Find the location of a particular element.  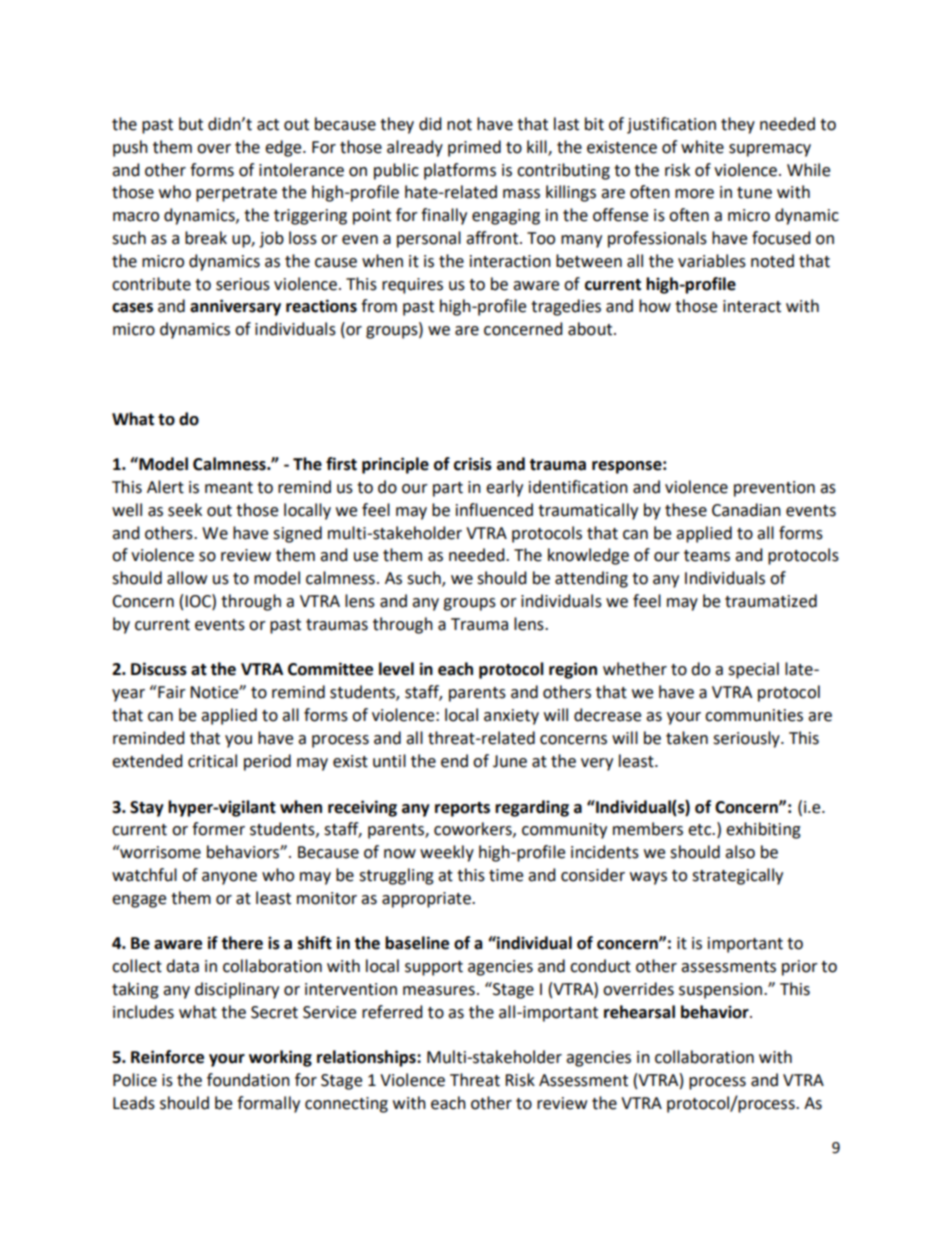

special is located at coordinates (753, 670).
